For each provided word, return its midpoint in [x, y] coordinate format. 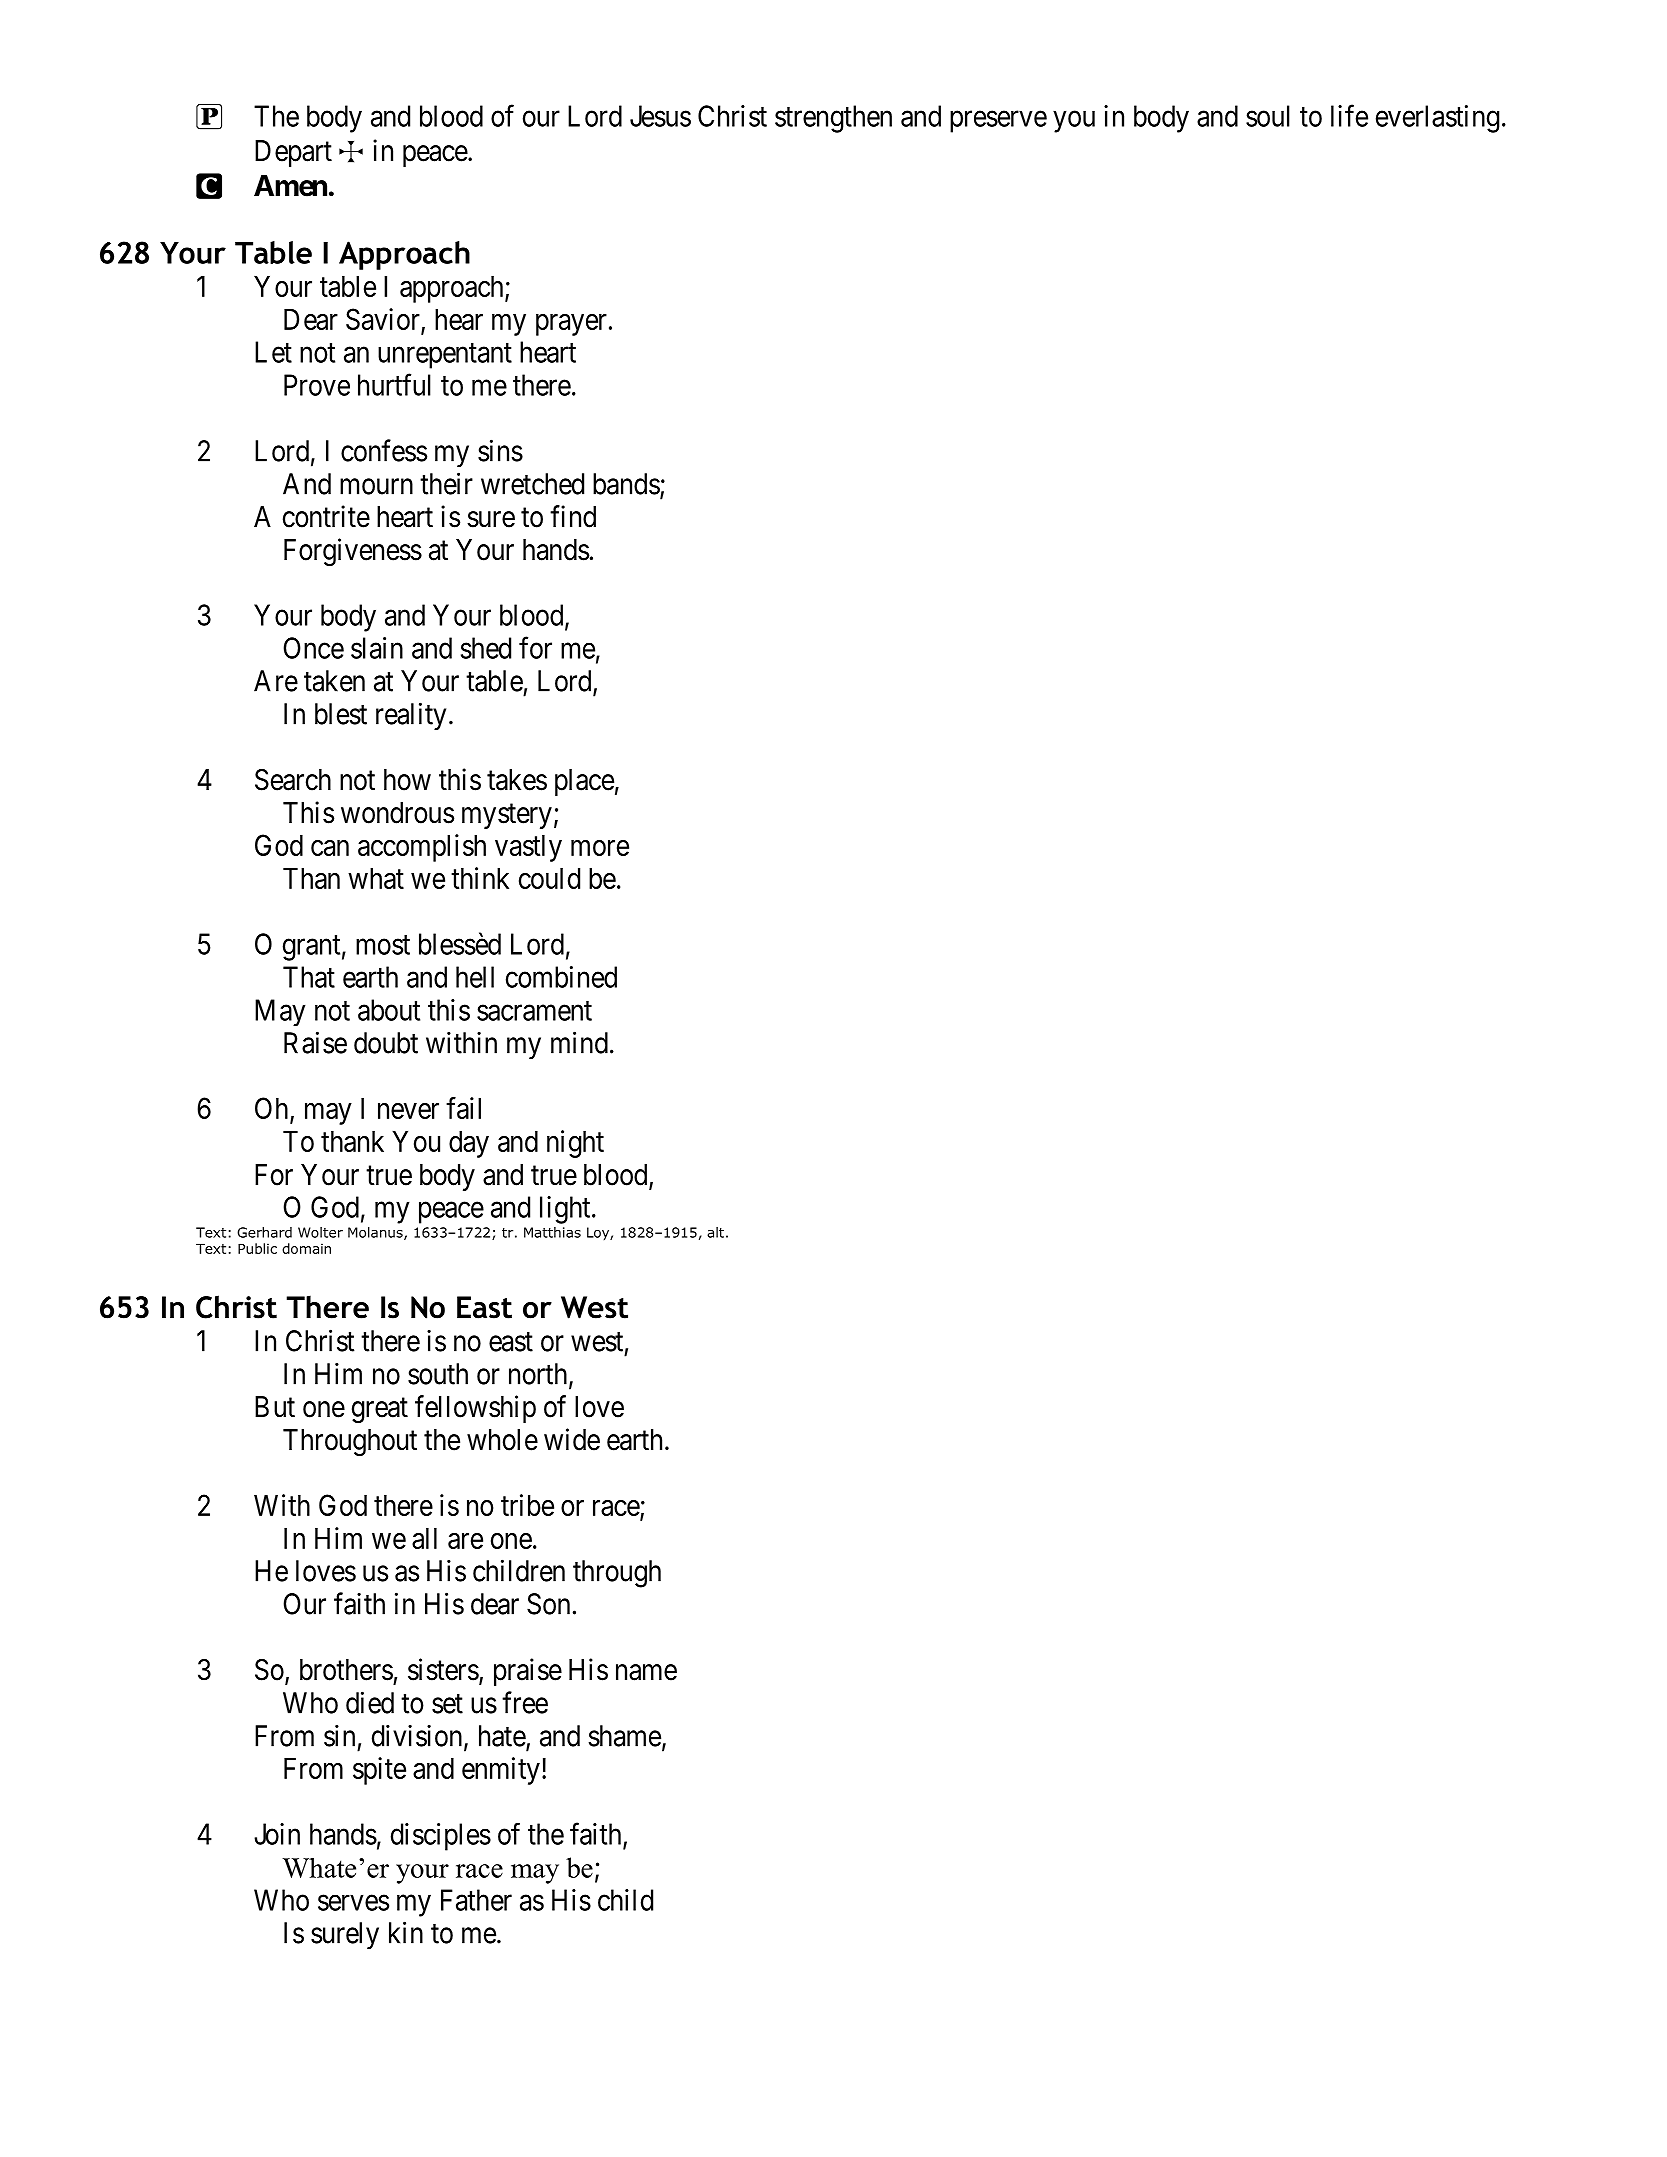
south [438, 1374]
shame [624, 1736]
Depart [293, 153]
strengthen [833, 119]
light [566, 1210]
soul [1268, 116]
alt [715, 1232]
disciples [441, 1837]
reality [411, 716]
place [584, 782]
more [600, 848]
